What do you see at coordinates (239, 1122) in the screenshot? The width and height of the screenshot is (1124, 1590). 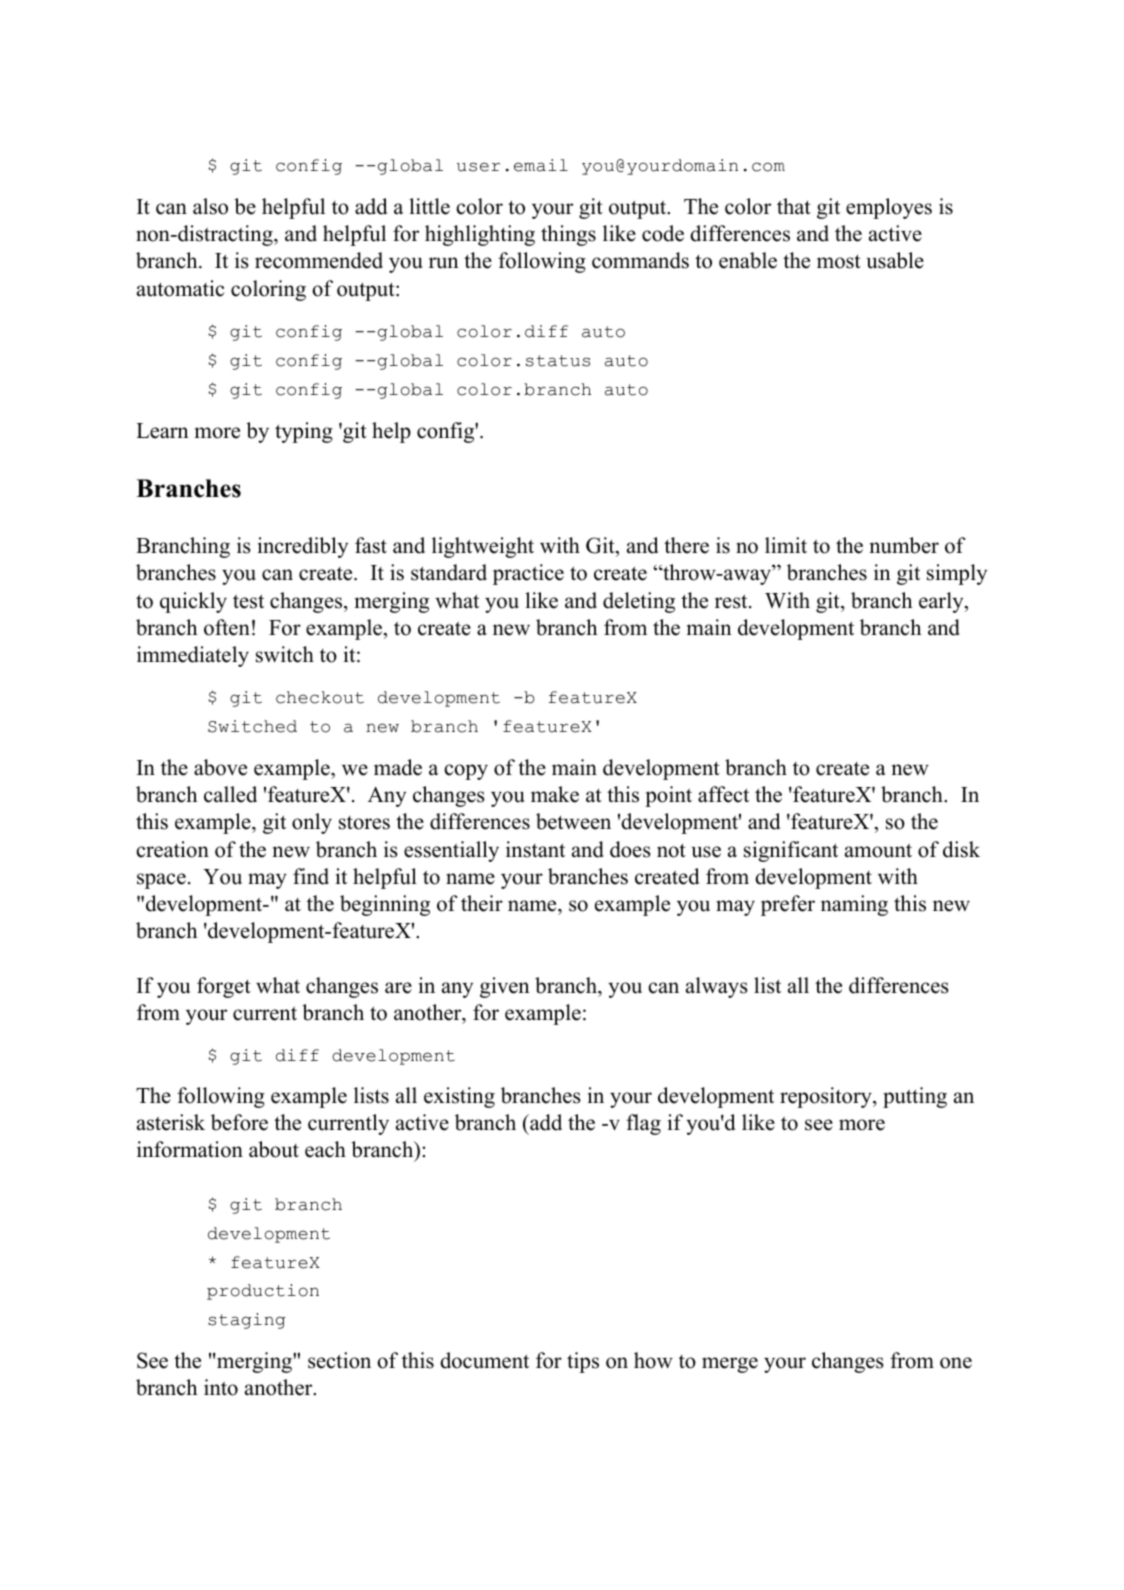 I see `before` at bounding box center [239, 1122].
